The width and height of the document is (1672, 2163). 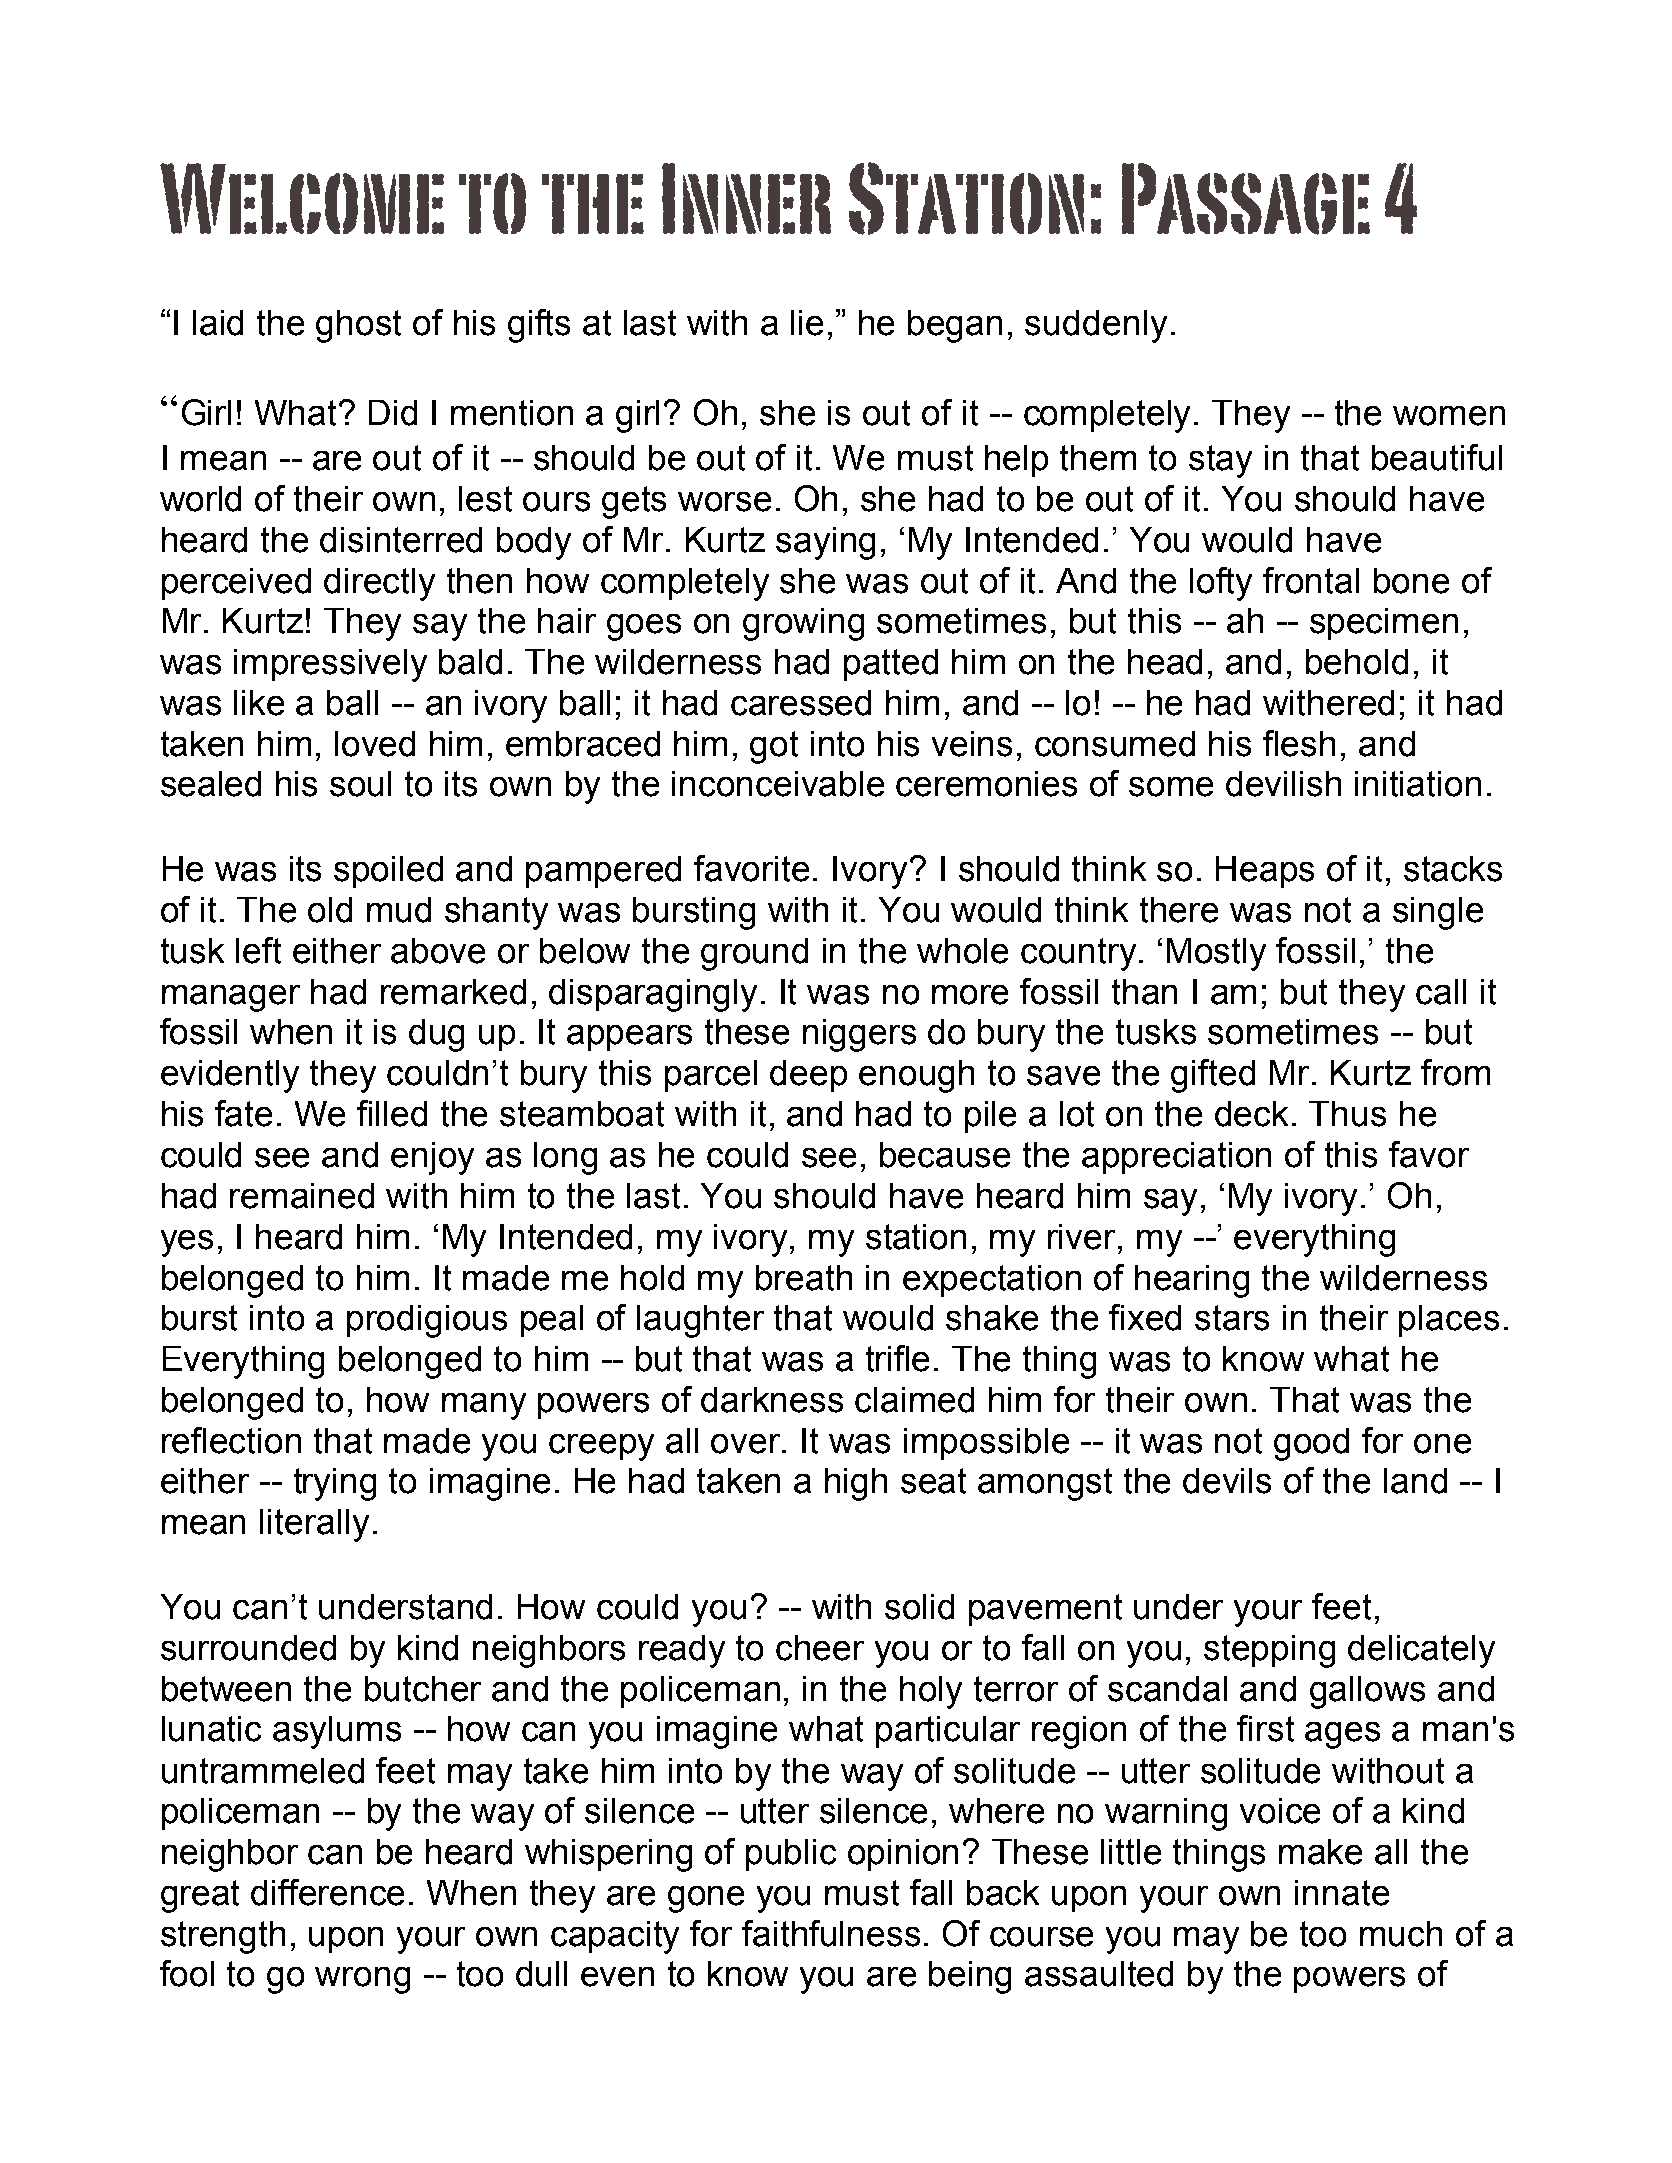 I want to click on innate, so click(x=1342, y=1893).
